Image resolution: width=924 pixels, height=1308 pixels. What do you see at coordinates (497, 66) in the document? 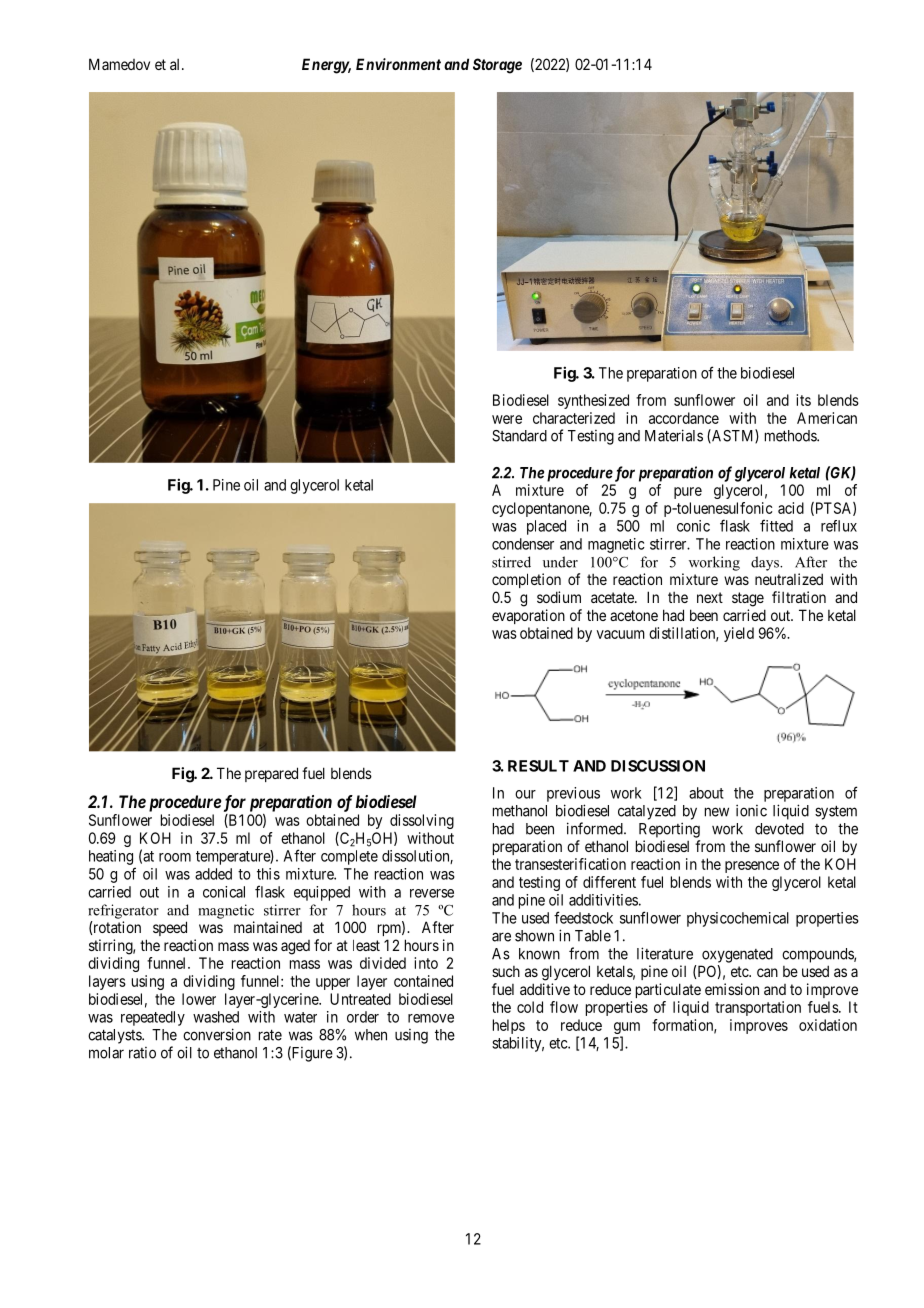
I see `Storage` at bounding box center [497, 66].
